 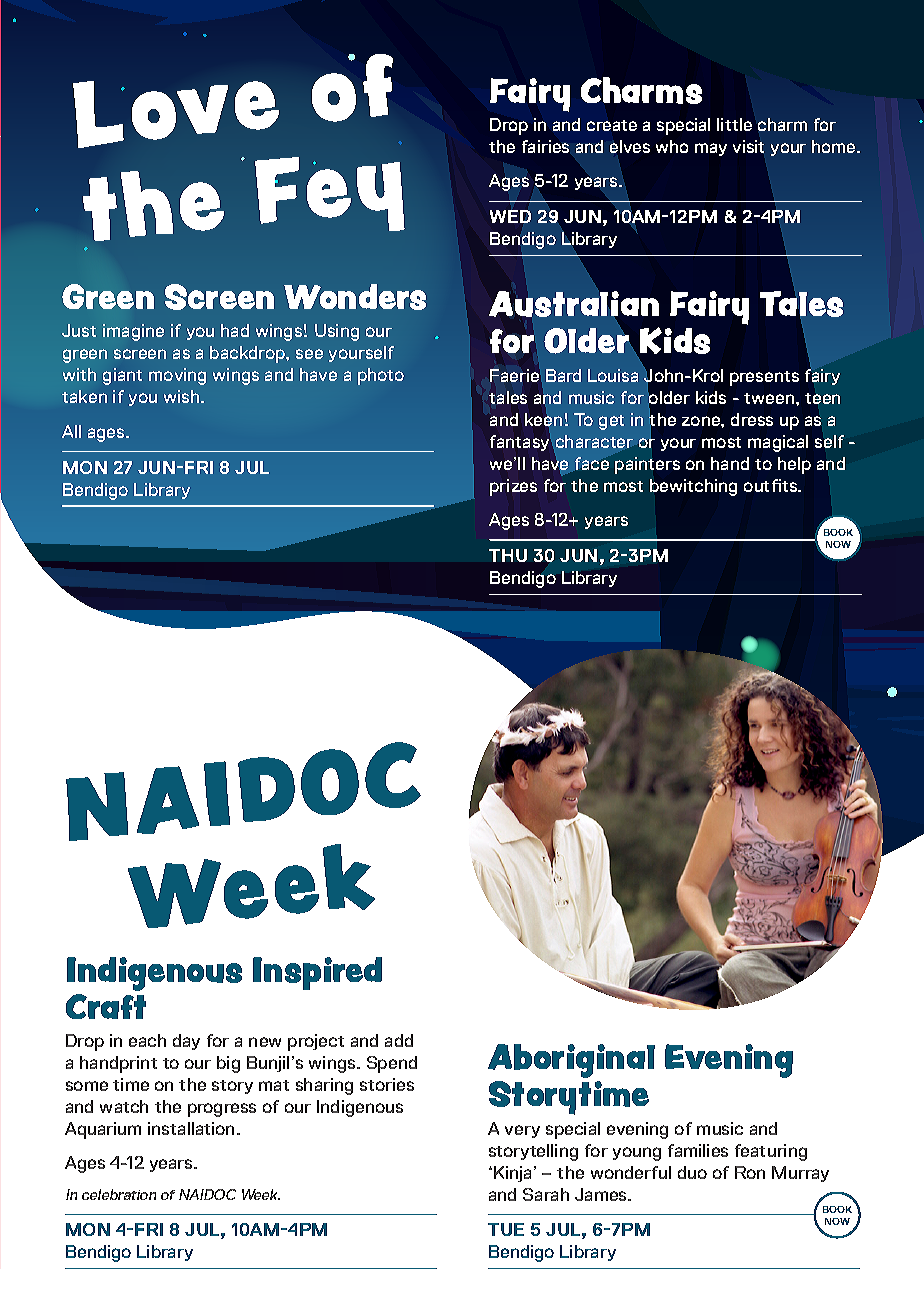 What do you see at coordinates (772, 485) in the screenshot?
I see `outfits` at bounding box center [772, 485].
